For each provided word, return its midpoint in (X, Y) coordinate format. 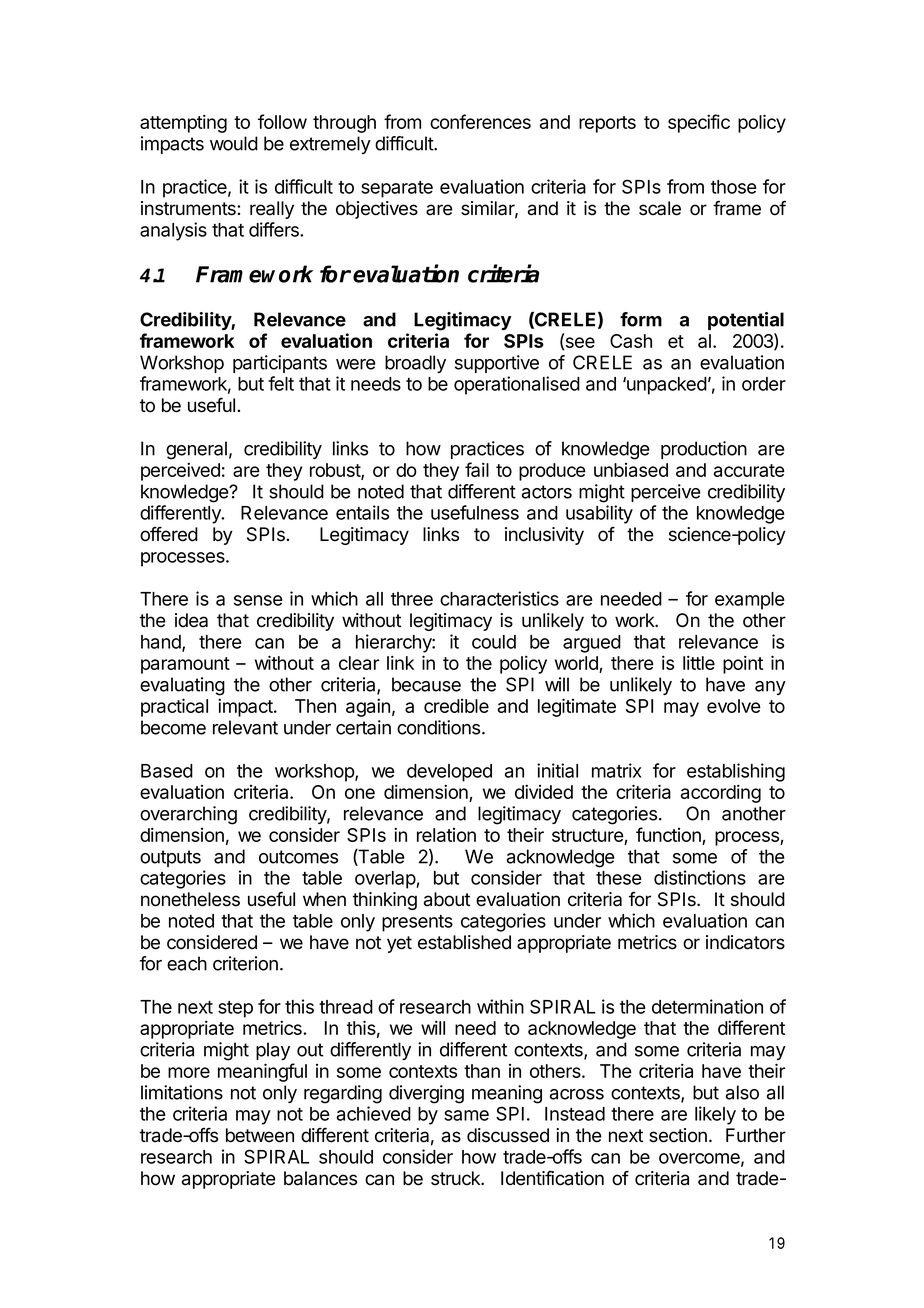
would (234, 143)
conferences (480, 121)
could (494, 642)
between (260, 1135)
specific (699, 123)
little (699, 662)
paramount (185, 665)
